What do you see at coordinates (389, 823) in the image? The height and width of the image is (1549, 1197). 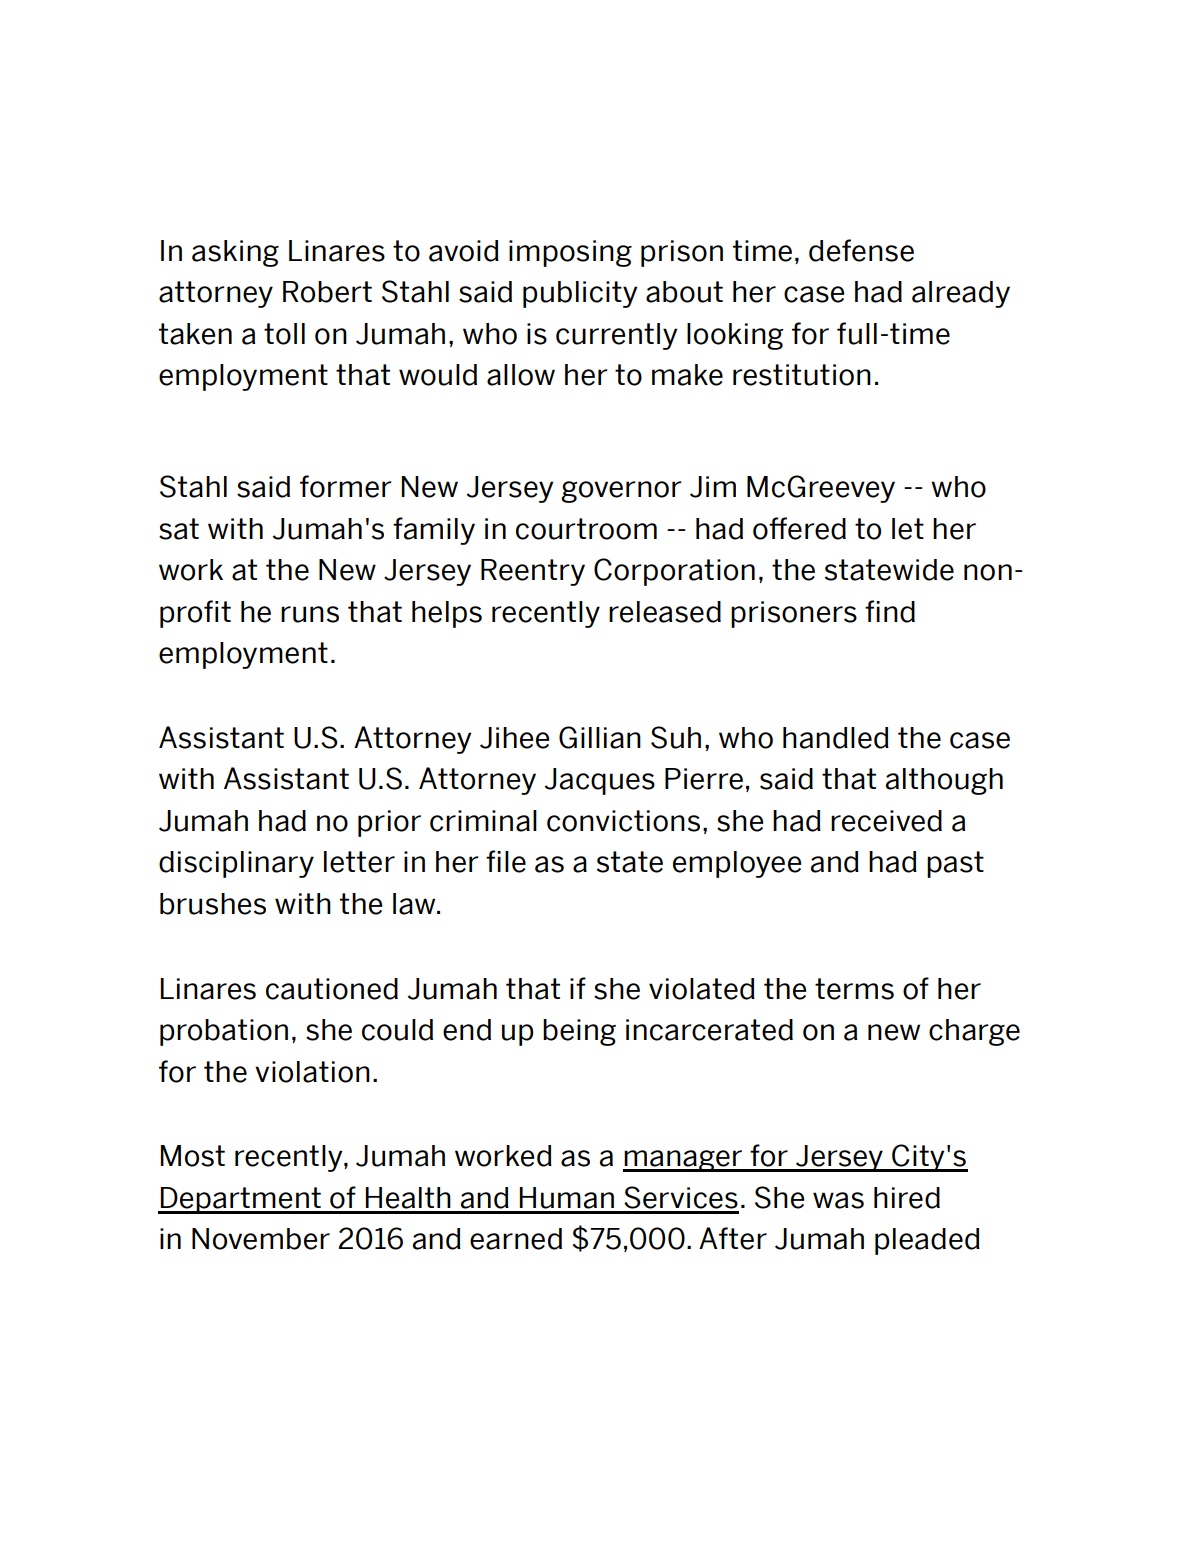 I see `prior` at bounding box center [389, 823].
